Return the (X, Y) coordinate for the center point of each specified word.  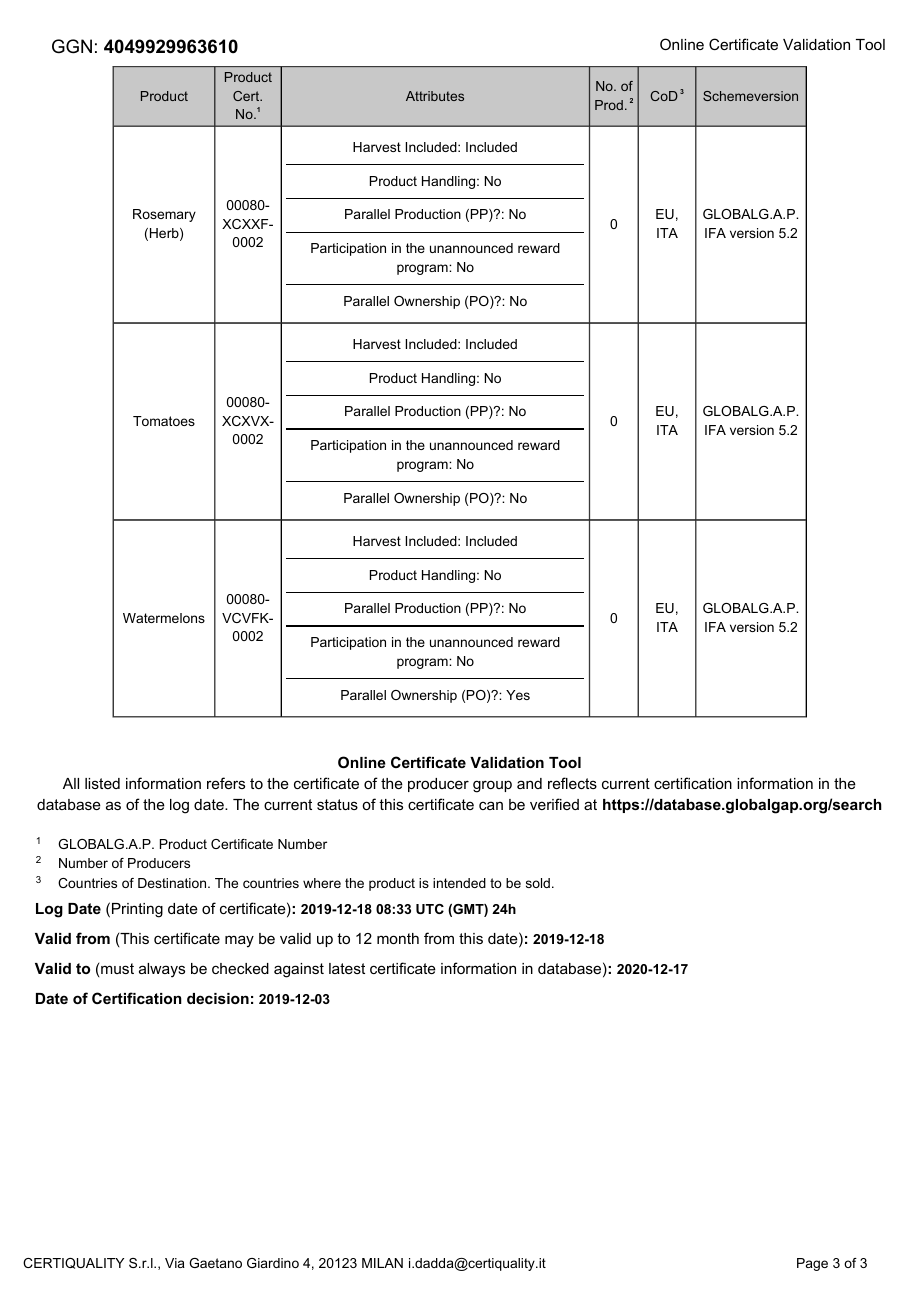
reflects (572, 783)
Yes (518, 695)
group (492, 786)
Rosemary (164, 215)
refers (226, 783)
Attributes (435, 96)
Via (175, 1263)
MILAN (382, 1263)
